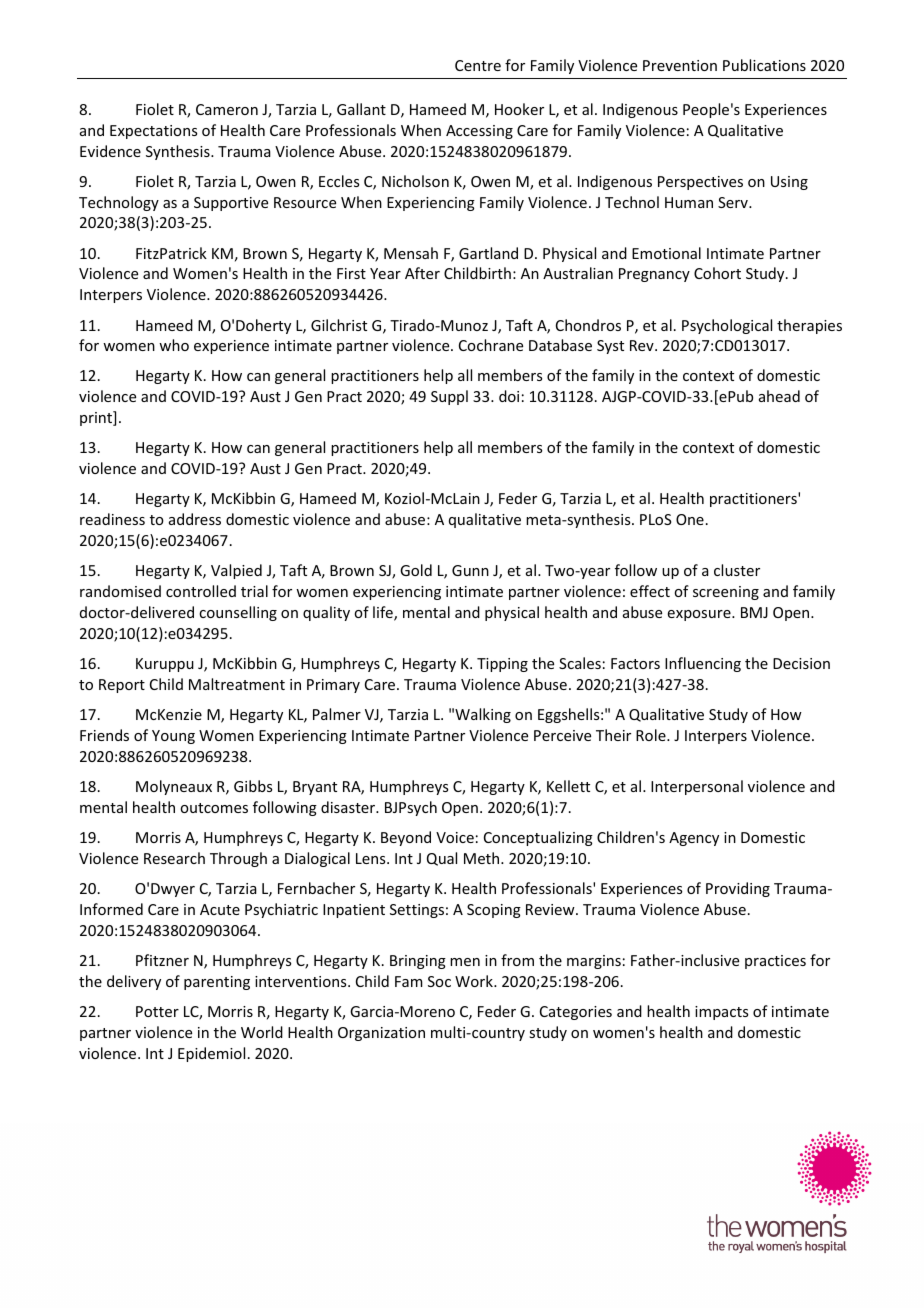 This image has width=924, height=1308. What do you see at coordinates (478, 65) in the image?
I see `Centre` at bounding box center [478, 65].
